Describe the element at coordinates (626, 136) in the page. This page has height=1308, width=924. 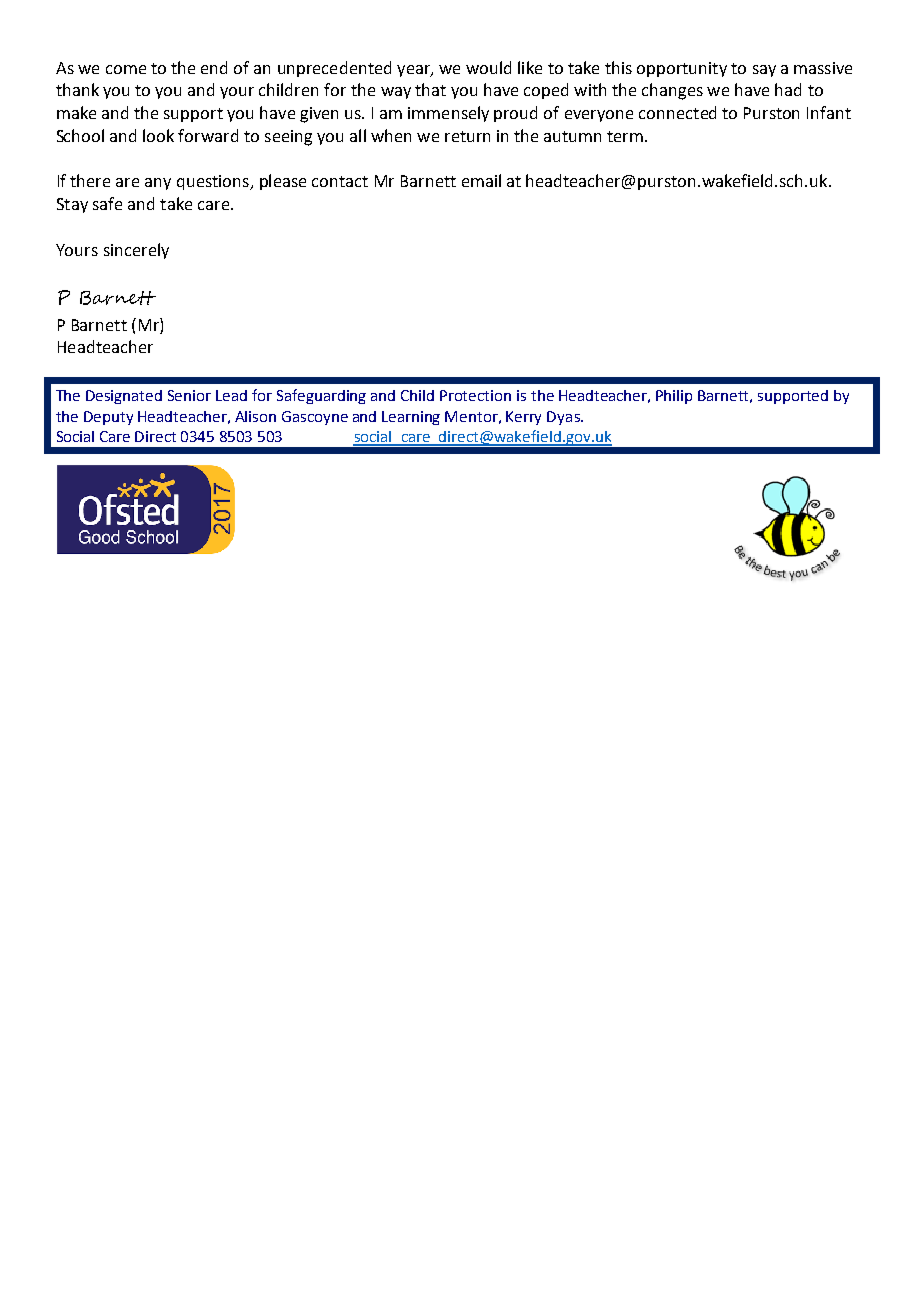
I see `term` at that location.
